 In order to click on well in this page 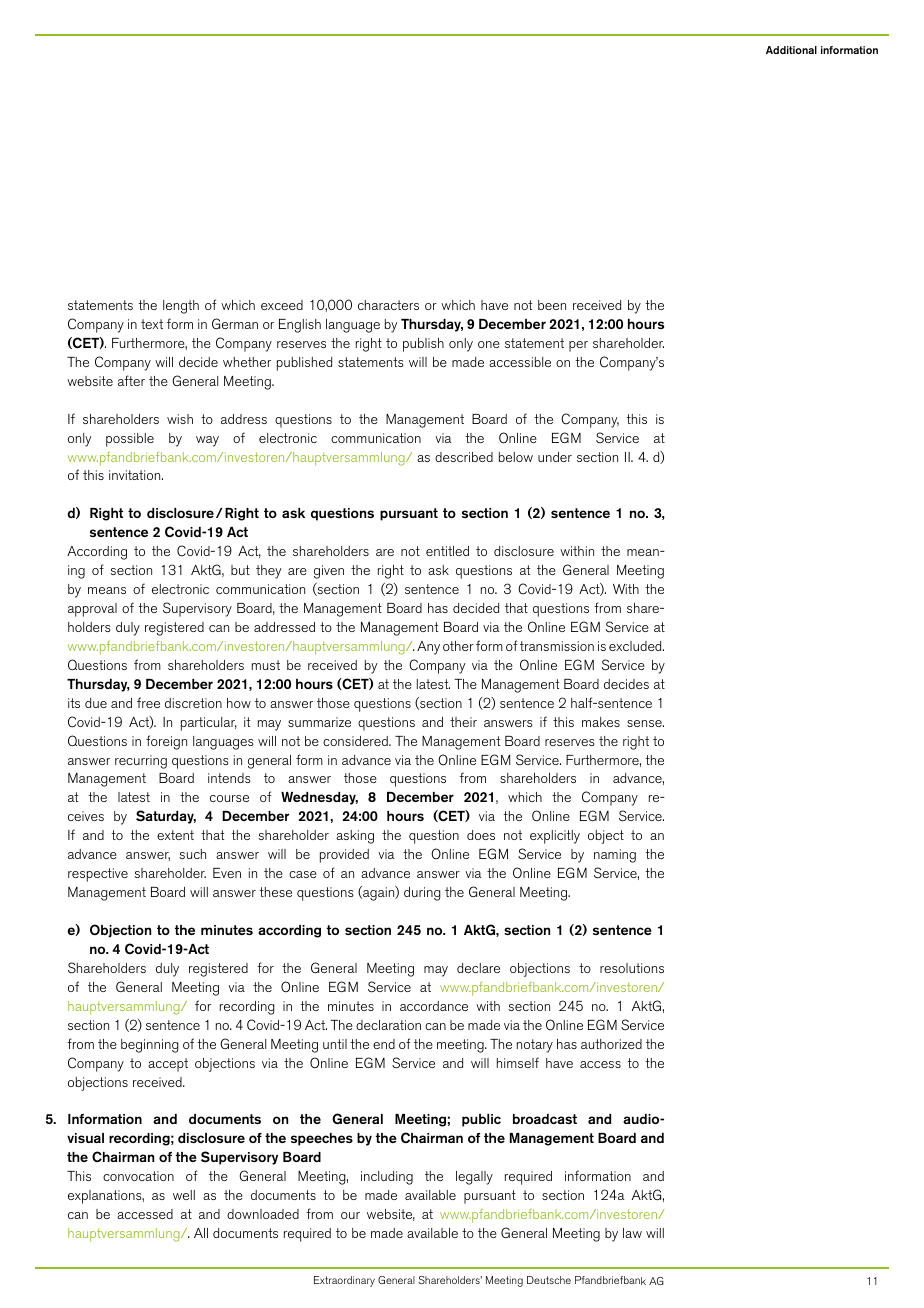, I will do `click(184, 1195)`.
